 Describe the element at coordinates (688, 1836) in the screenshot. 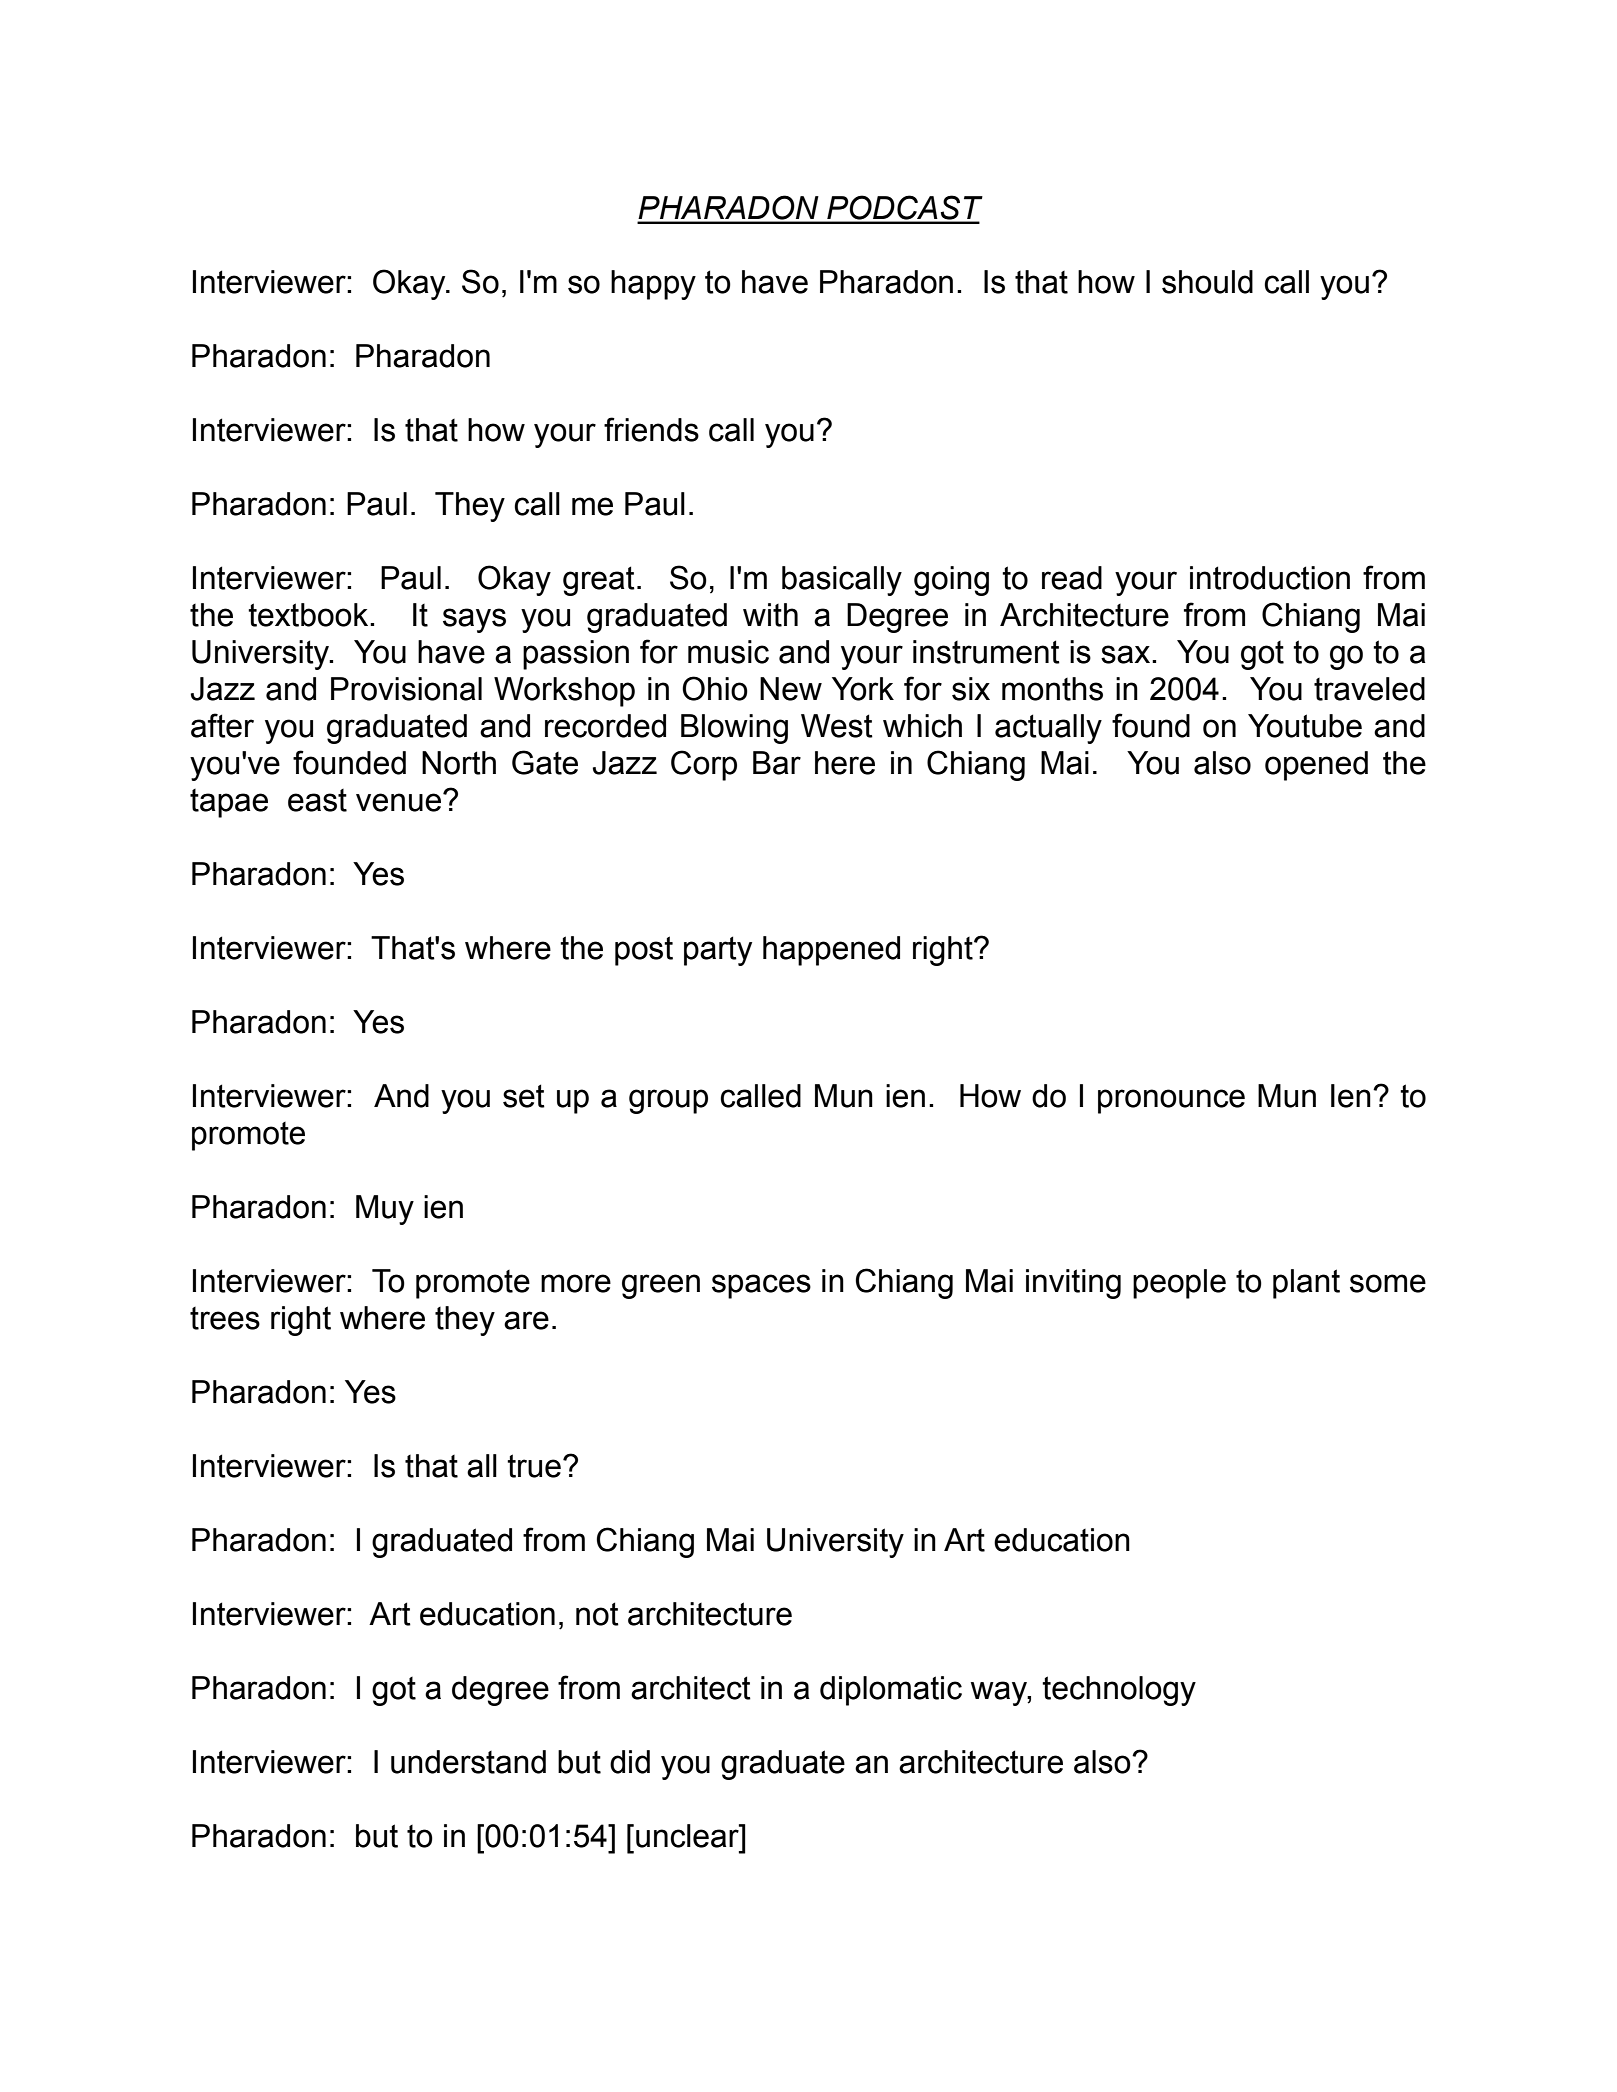

I see `unclear` at that location.
